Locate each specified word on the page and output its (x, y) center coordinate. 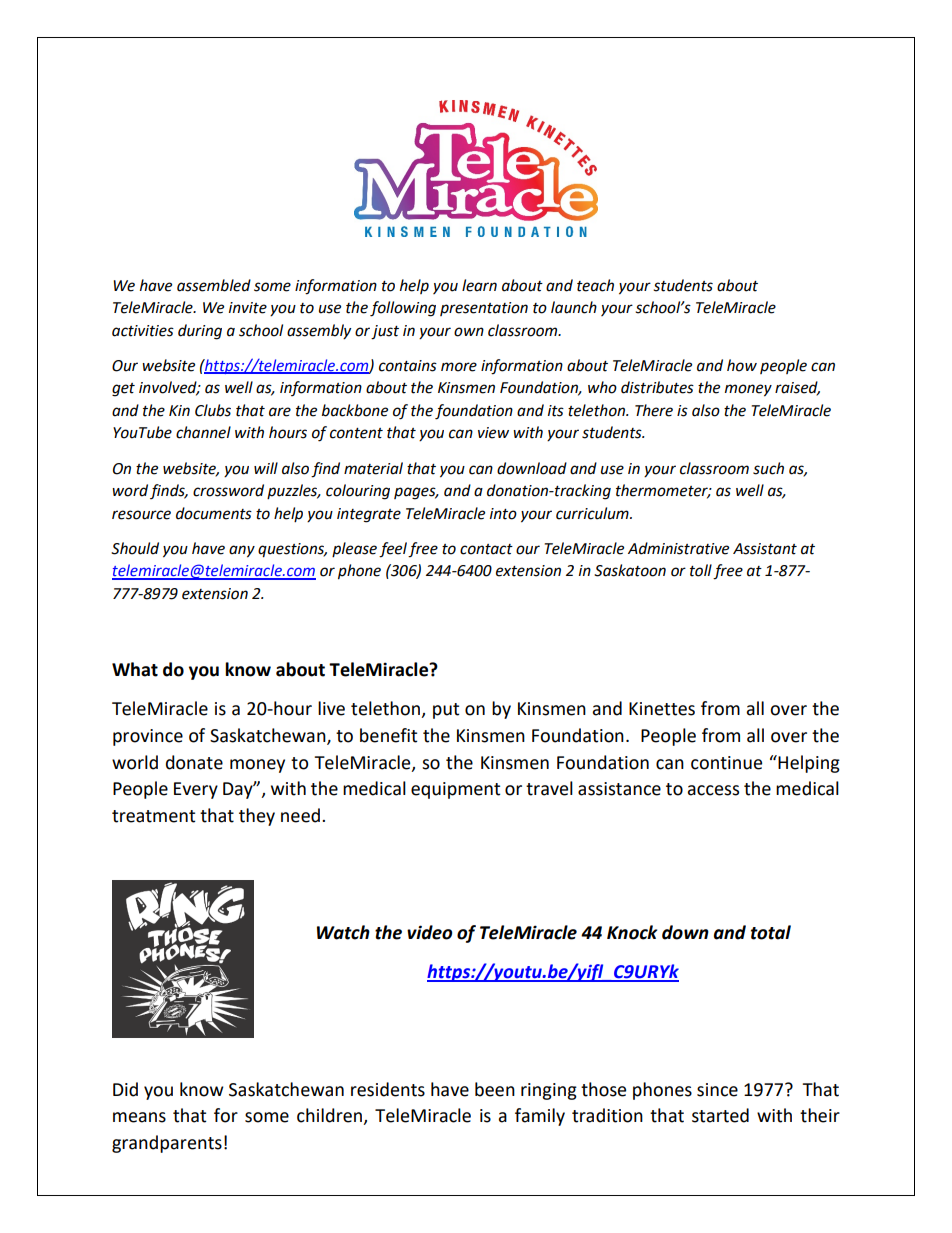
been (495, 1089)
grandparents (167, 1144)
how (742, 365)
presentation (484, 309)
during (200, 332)
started (720, 1115)
